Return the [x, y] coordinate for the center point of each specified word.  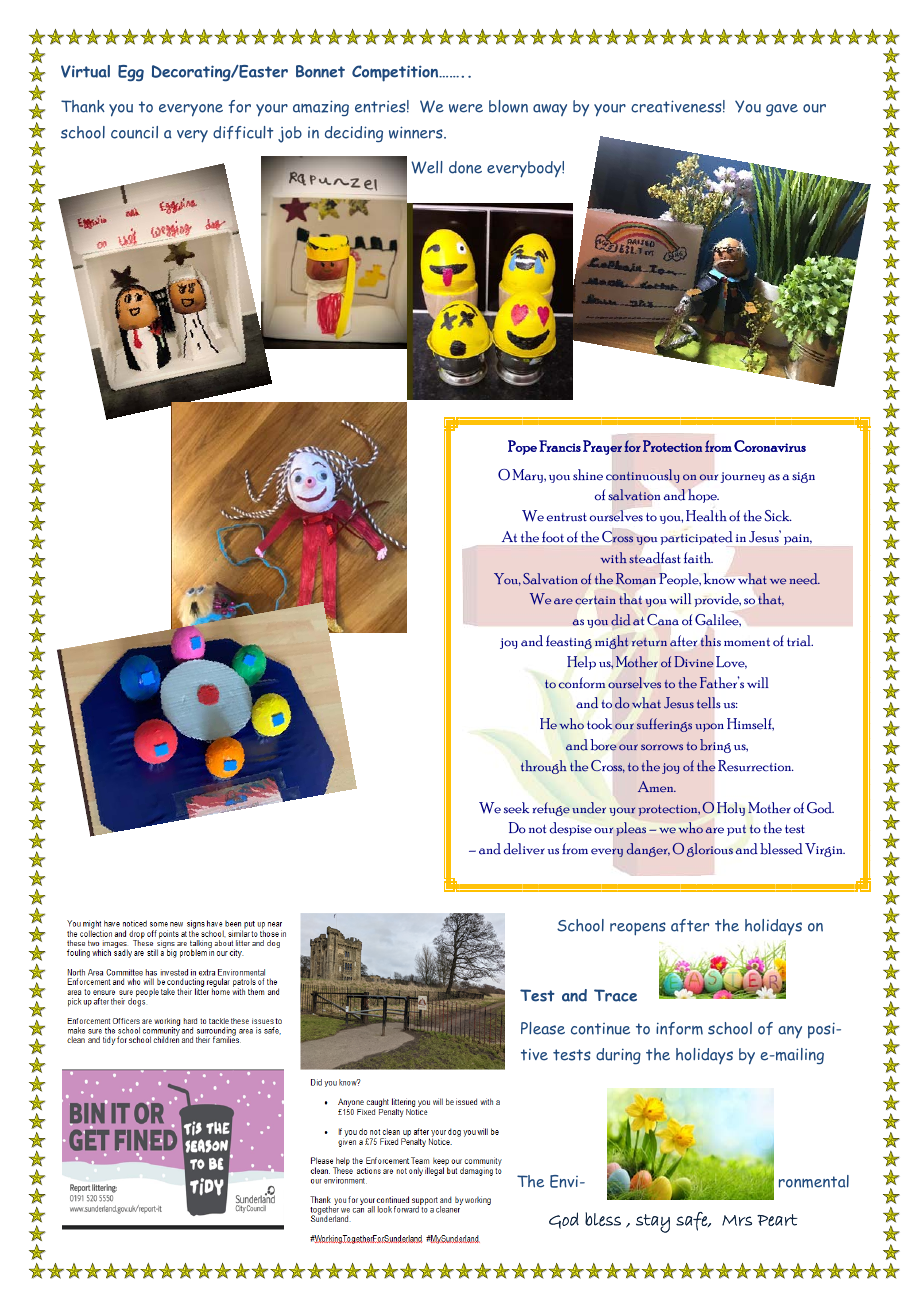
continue [600, 1029]
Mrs [737, 1220]
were [466, 108]
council [134, 132]
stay [653, 1223]
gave [782, 110]
